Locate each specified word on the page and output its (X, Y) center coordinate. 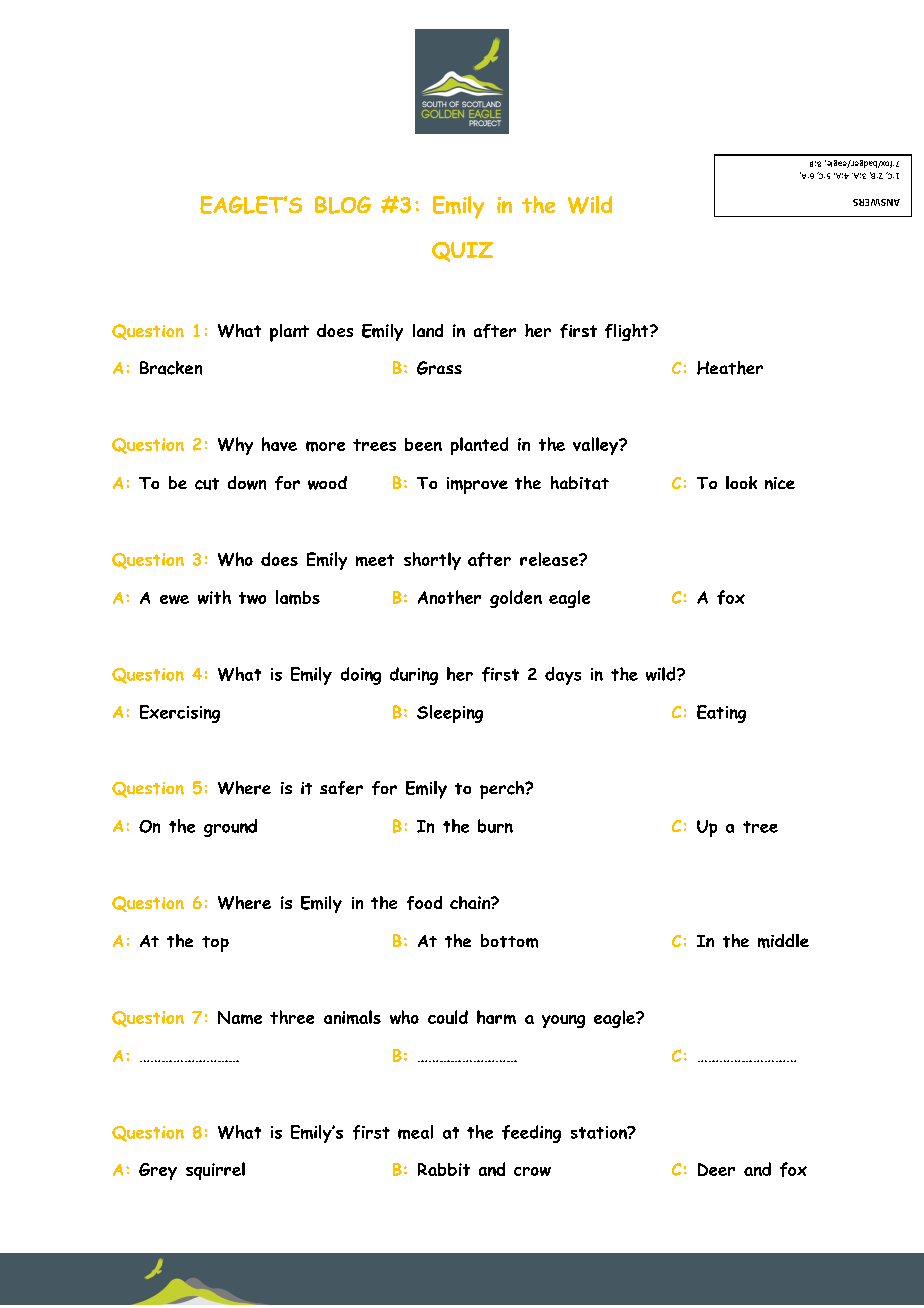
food (424, 903)
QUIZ (462, 252)
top (215, 944)
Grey (158, 1171)
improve (477, 485)
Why (235, 446)
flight (628, 332)
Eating (721, 714)
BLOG (343, 205)
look (741, 482)
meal (415, 1132)
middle (783, 941)
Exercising (180, 714)
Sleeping (450, 714)
